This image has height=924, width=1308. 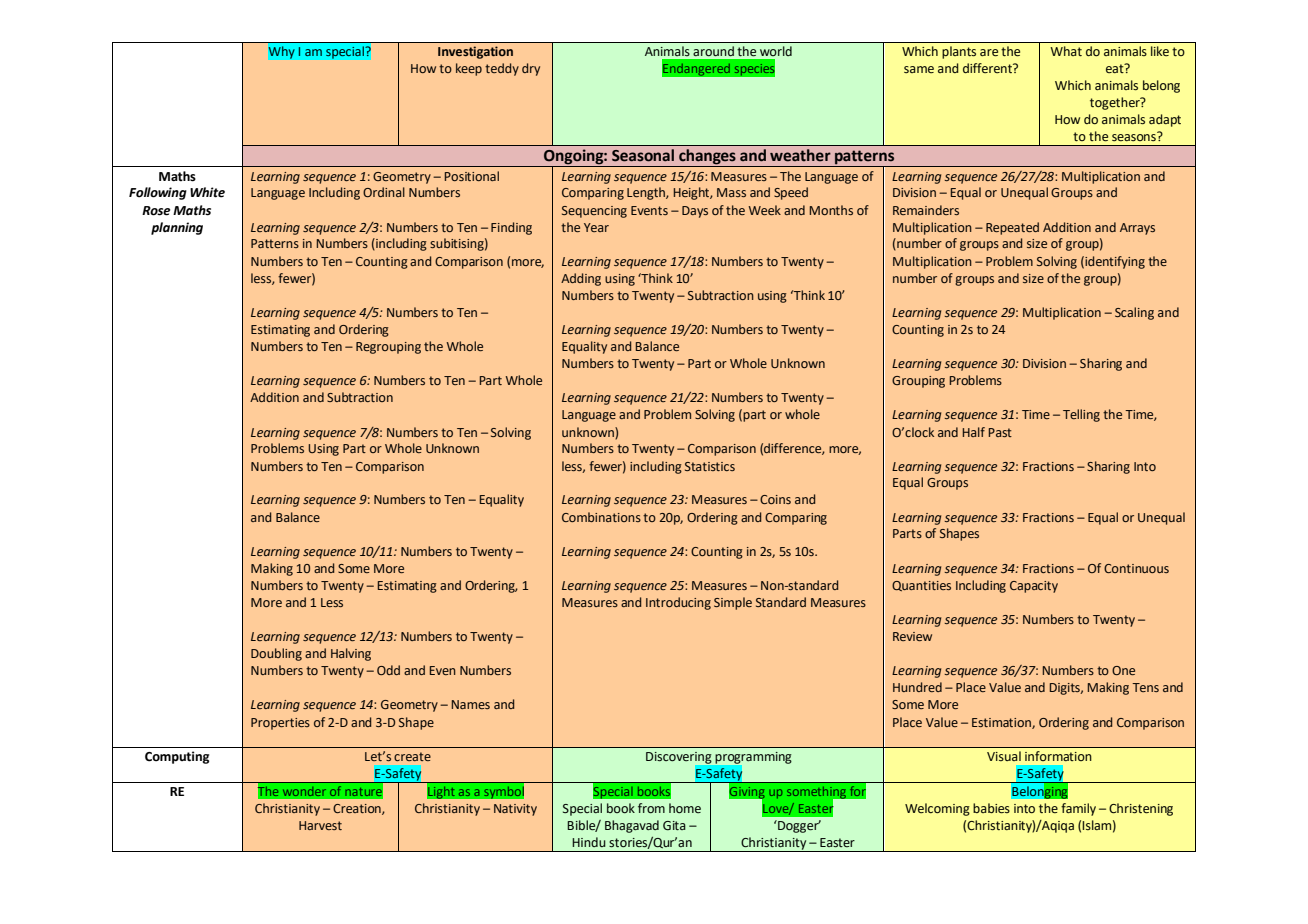 What do you see at coordinates (601, 517) in the image?
I see `Combinations` at bounding box center [601, 517].
